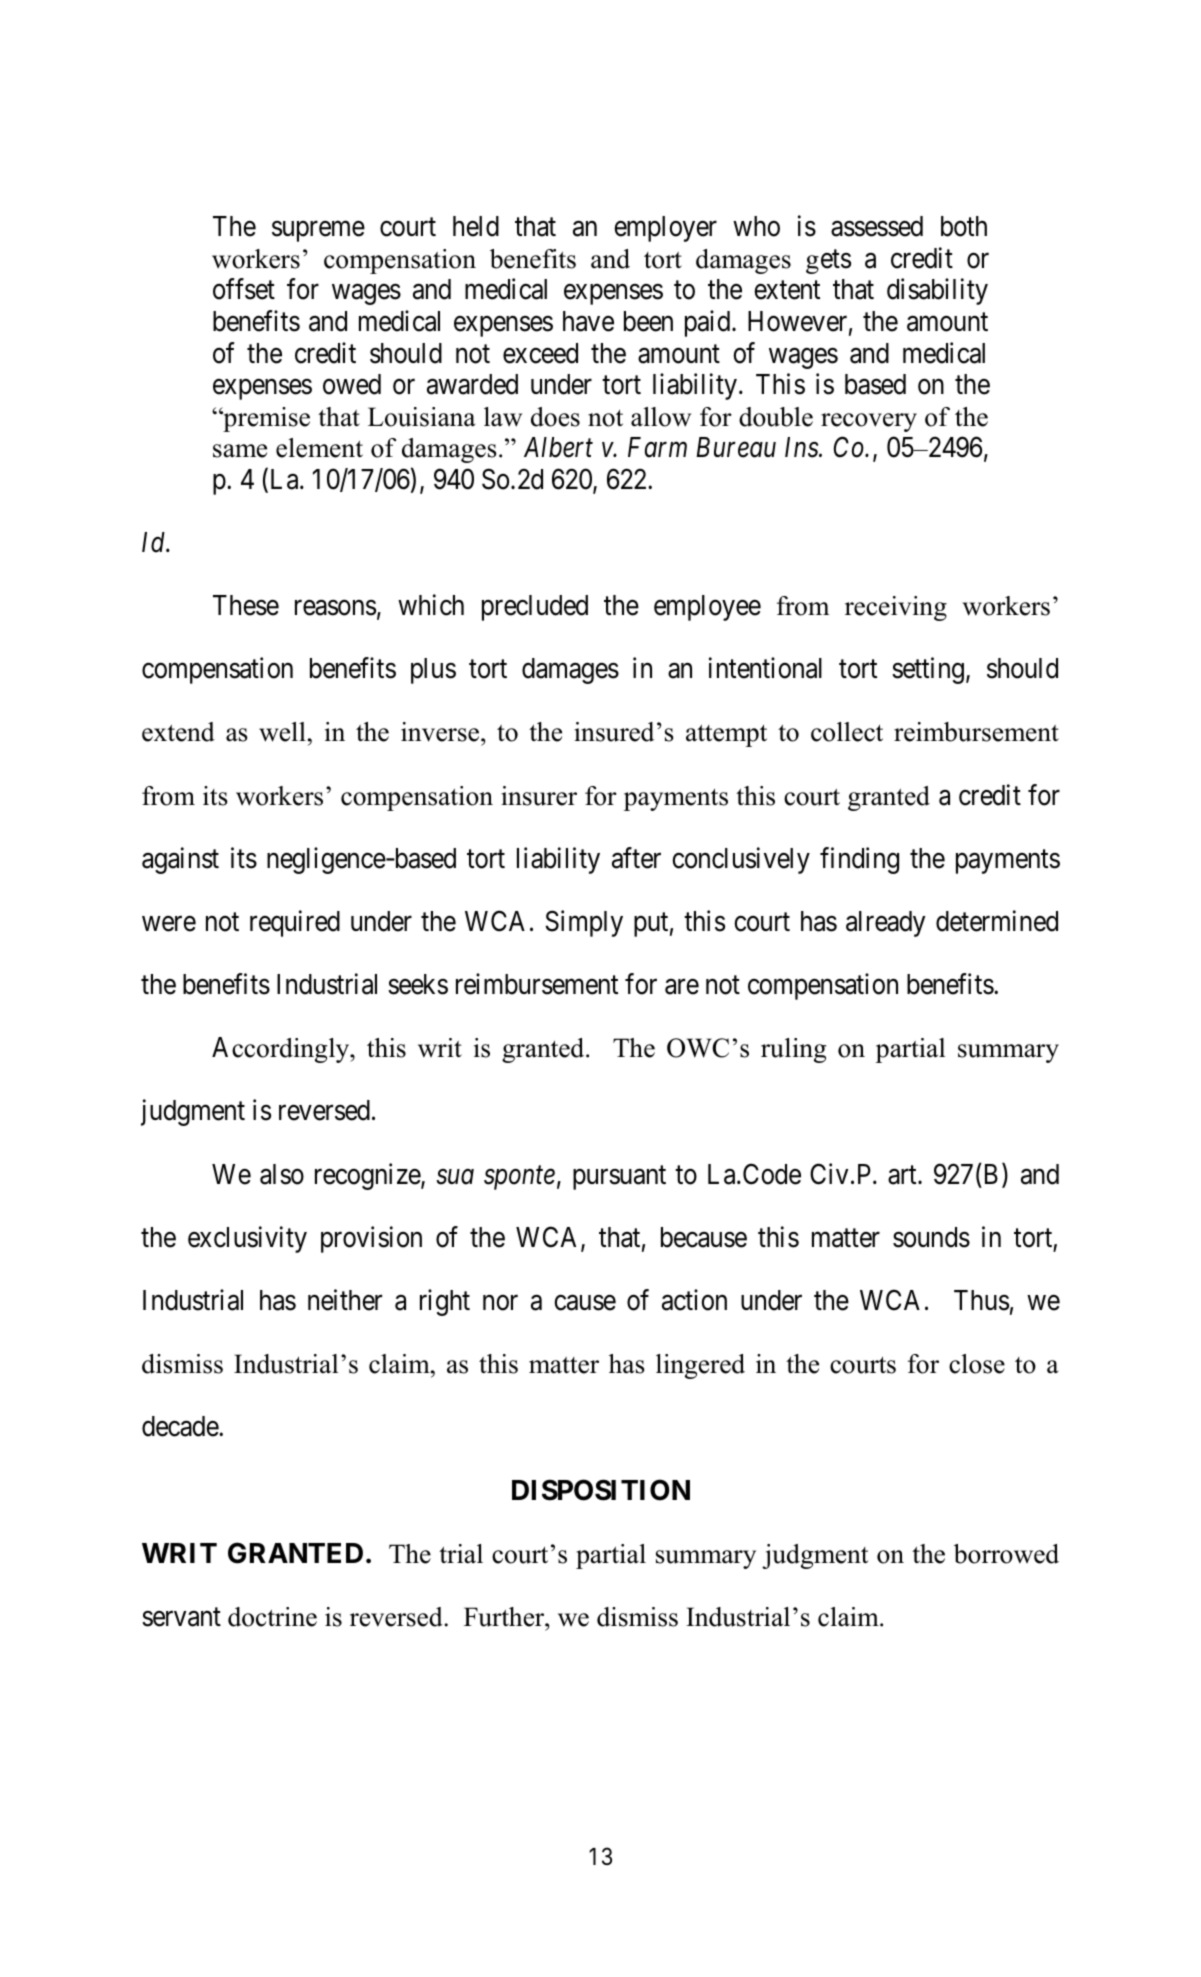 The height and width of the page is (1977, 1201). I want to click on required, so click(295, 923).
